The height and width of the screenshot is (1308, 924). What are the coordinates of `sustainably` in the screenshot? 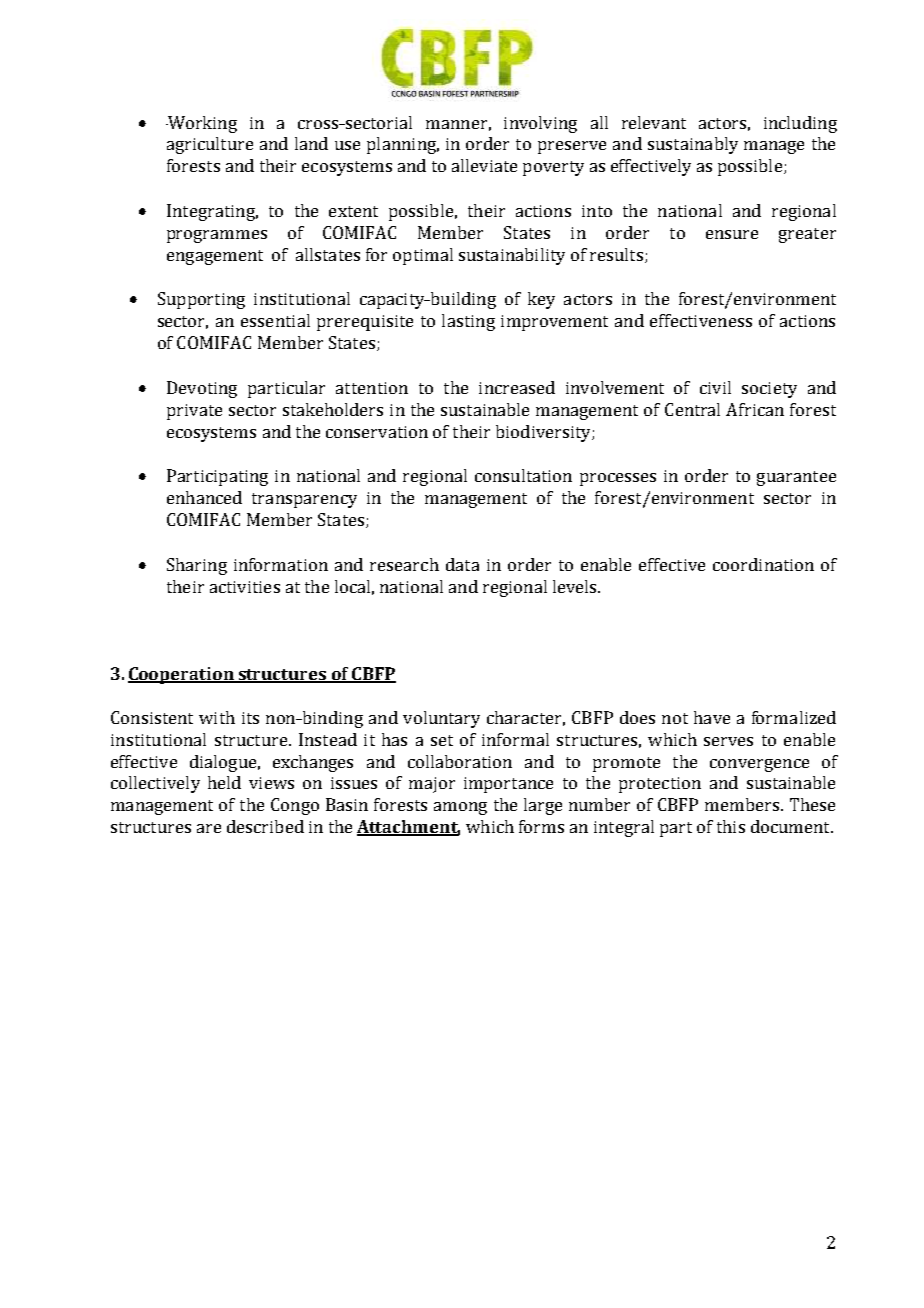 It's located at (693, 145).
